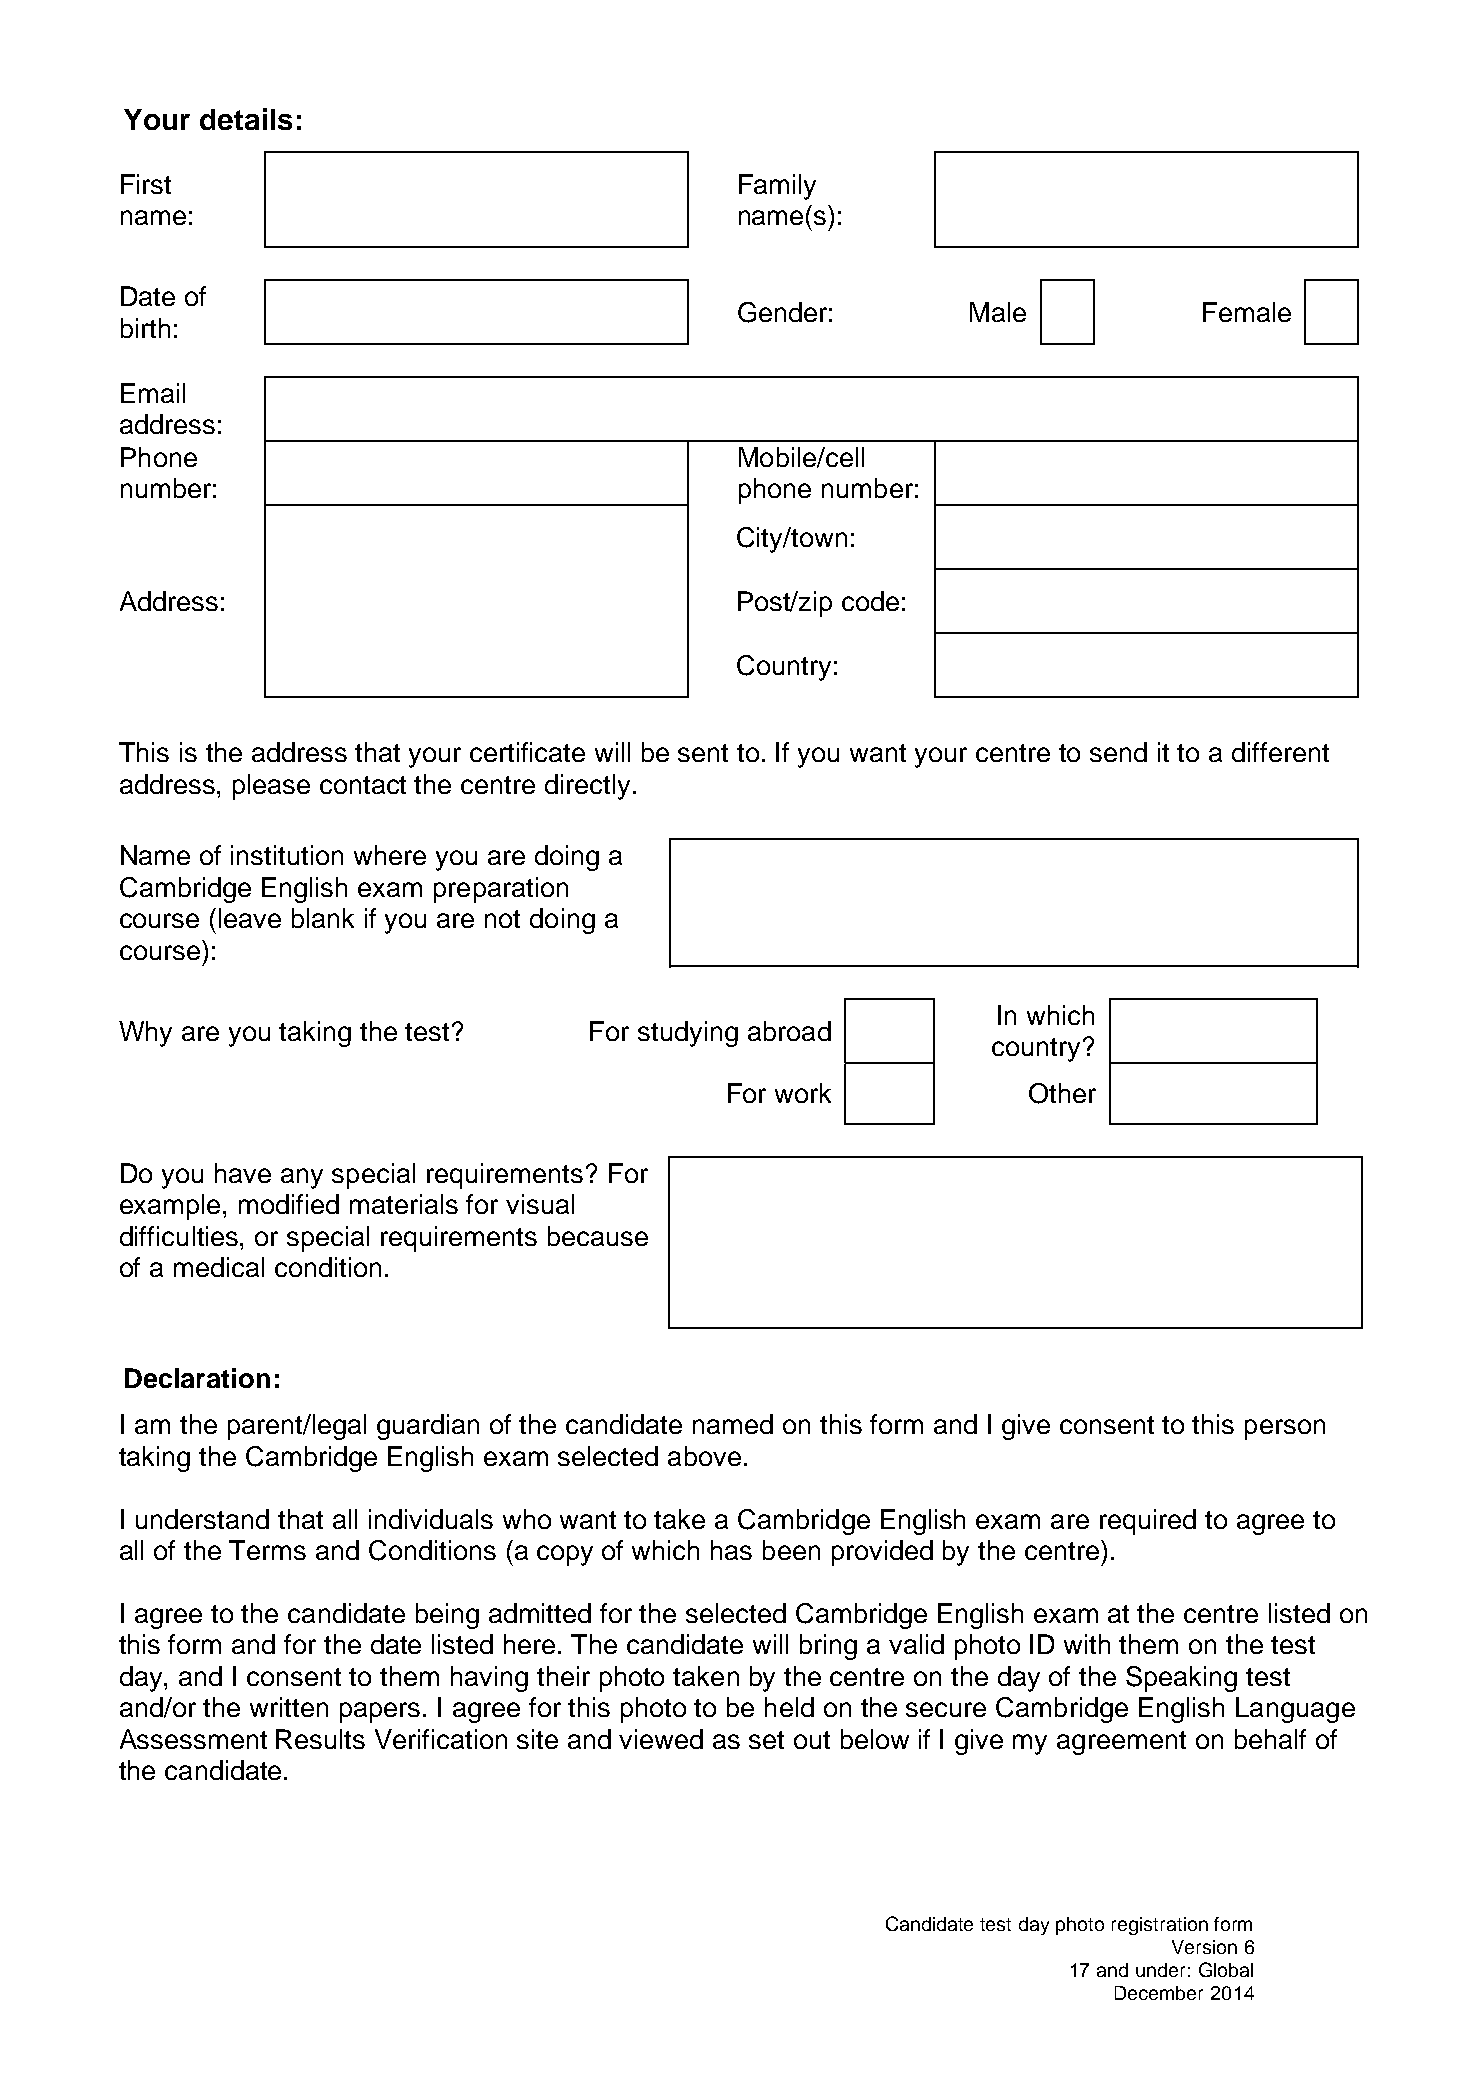 This screenshot has height=2092, width=1479. What do you see at coordinates (587, 787) in the screenshot?
I see `directly` at bounding box center [587, 787].
